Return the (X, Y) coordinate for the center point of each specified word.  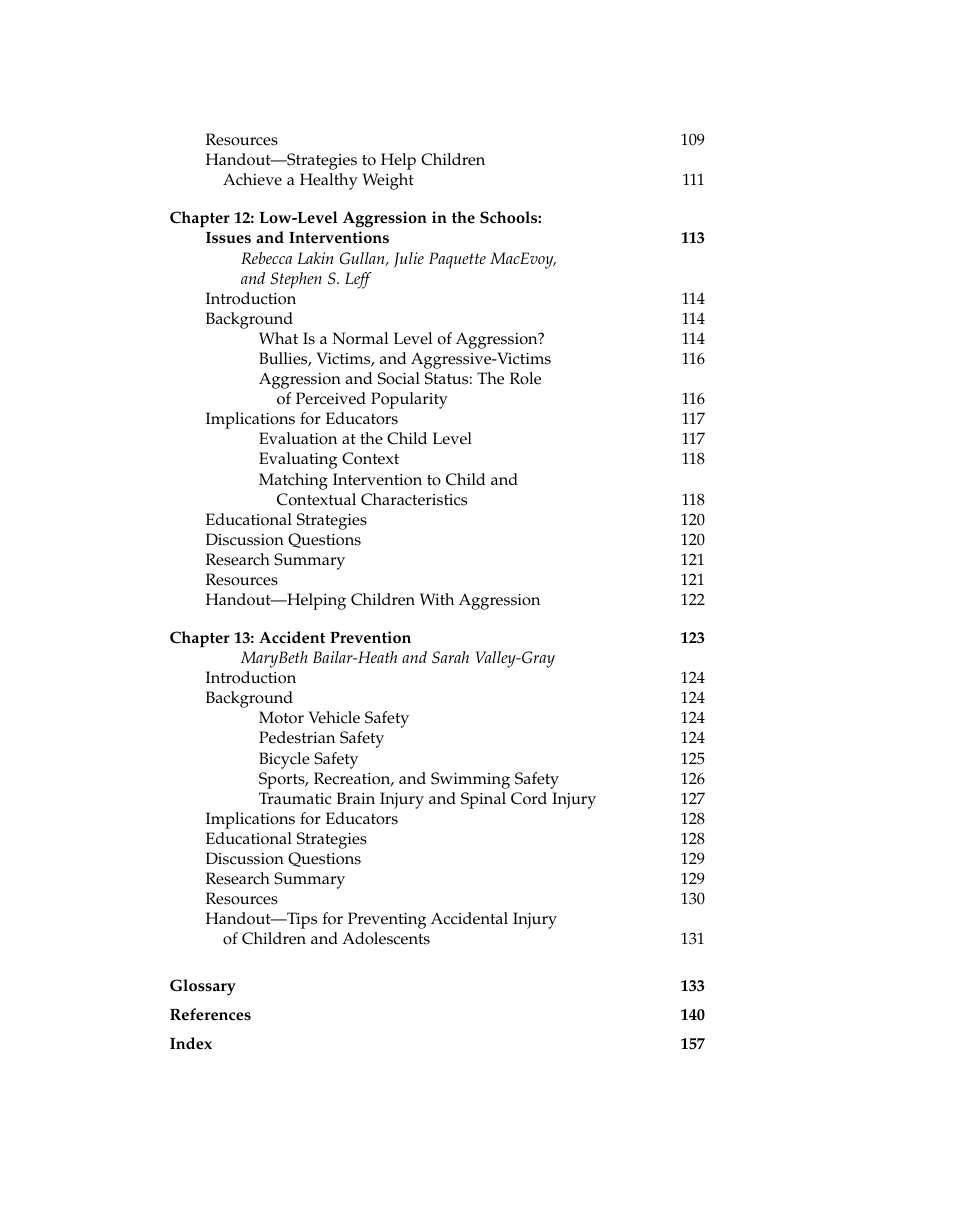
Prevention (370, 637)
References (210, 1014)
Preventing (387, 920)
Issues (228, 238)
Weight (388, 181)
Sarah (450, 657)
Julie (409, 260)
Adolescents (386, 938)
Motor (281, 717)
